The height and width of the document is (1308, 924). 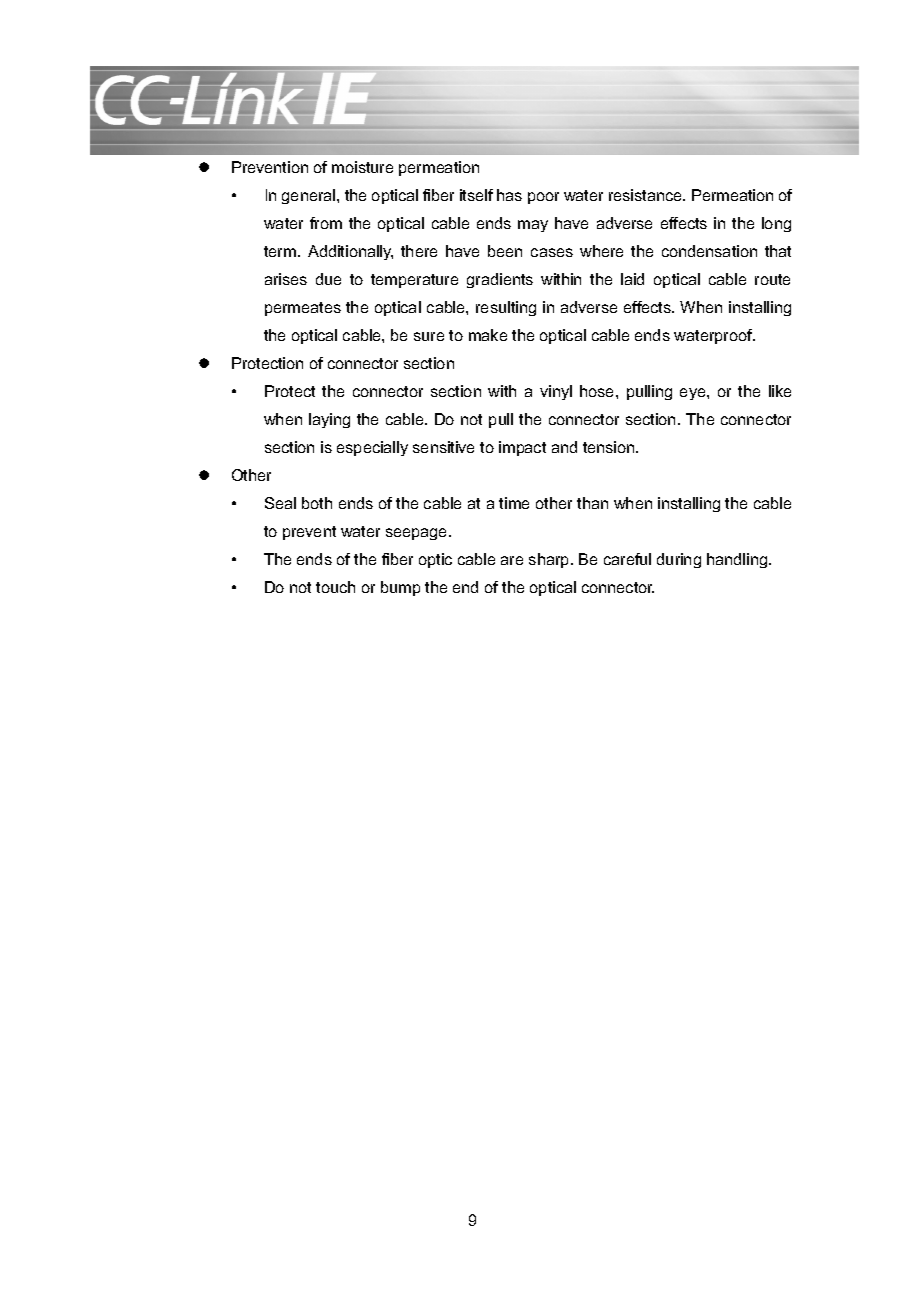 What do you see at coordinates (335, 587) in the document?
I see `touch` at bounding box center [335, 587].
